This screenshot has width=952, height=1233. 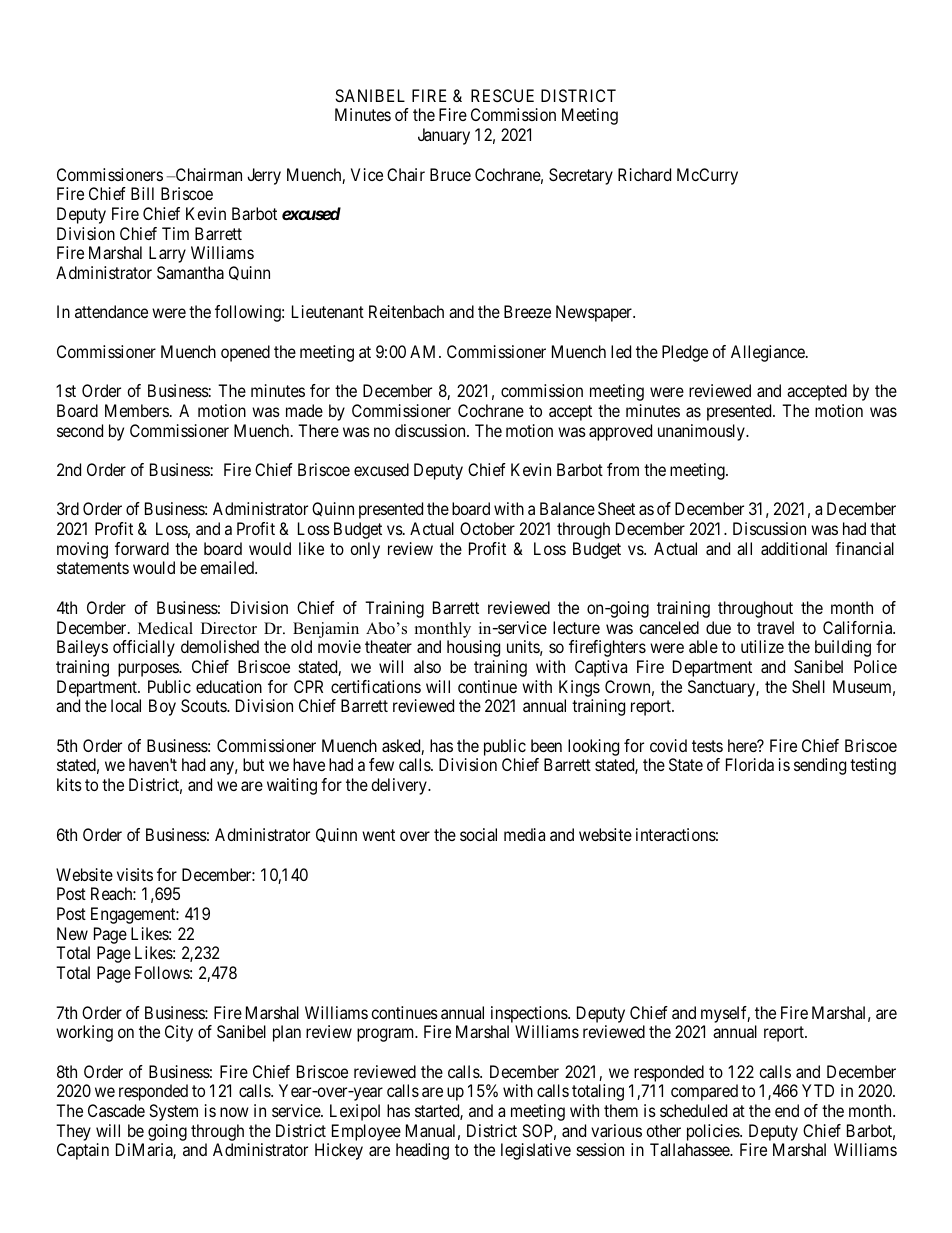 I want to click on Richard, so click(x=644, y=174).
